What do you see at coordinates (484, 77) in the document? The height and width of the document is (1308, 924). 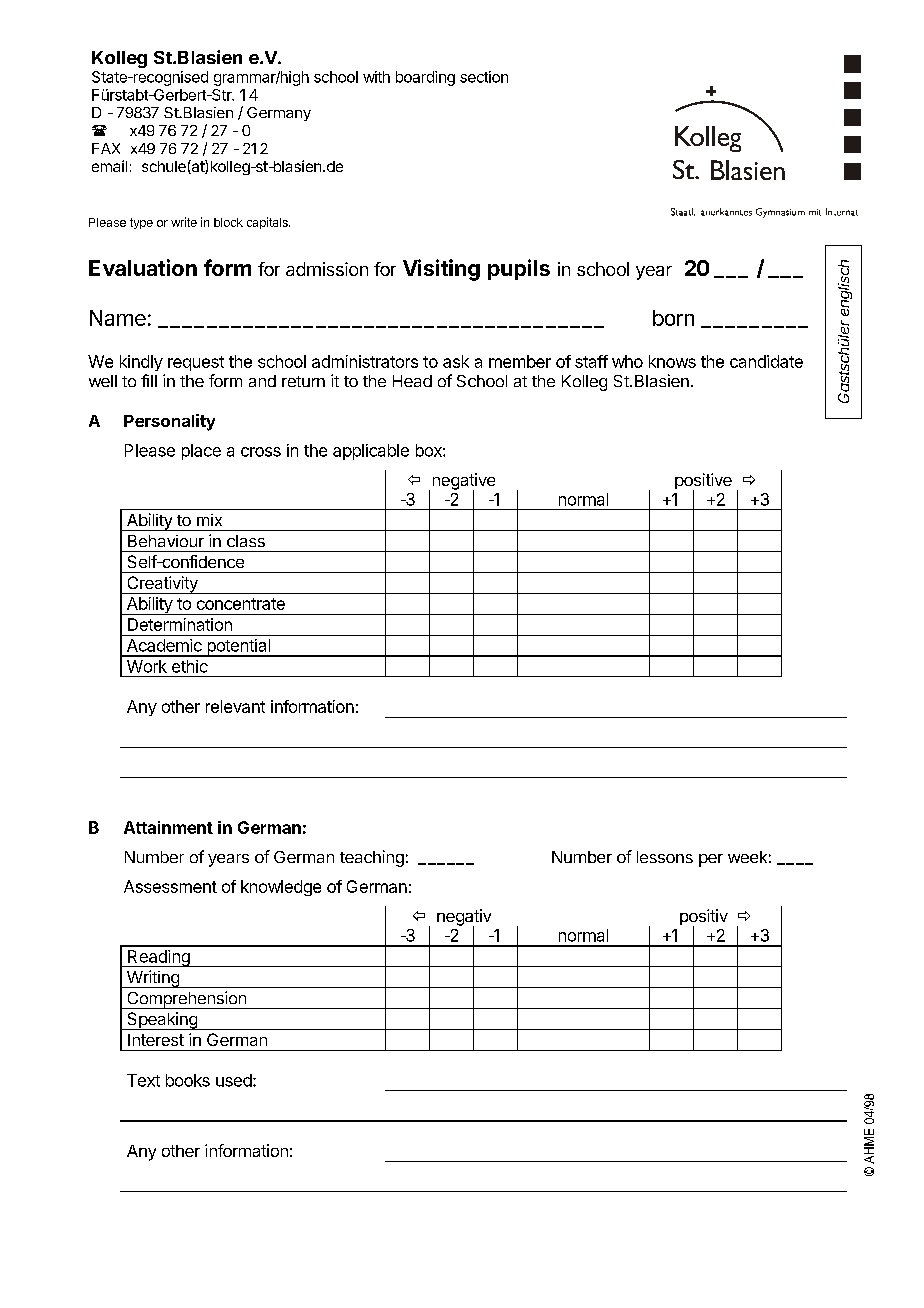 I see `section` at bounding box center [484, 77].
